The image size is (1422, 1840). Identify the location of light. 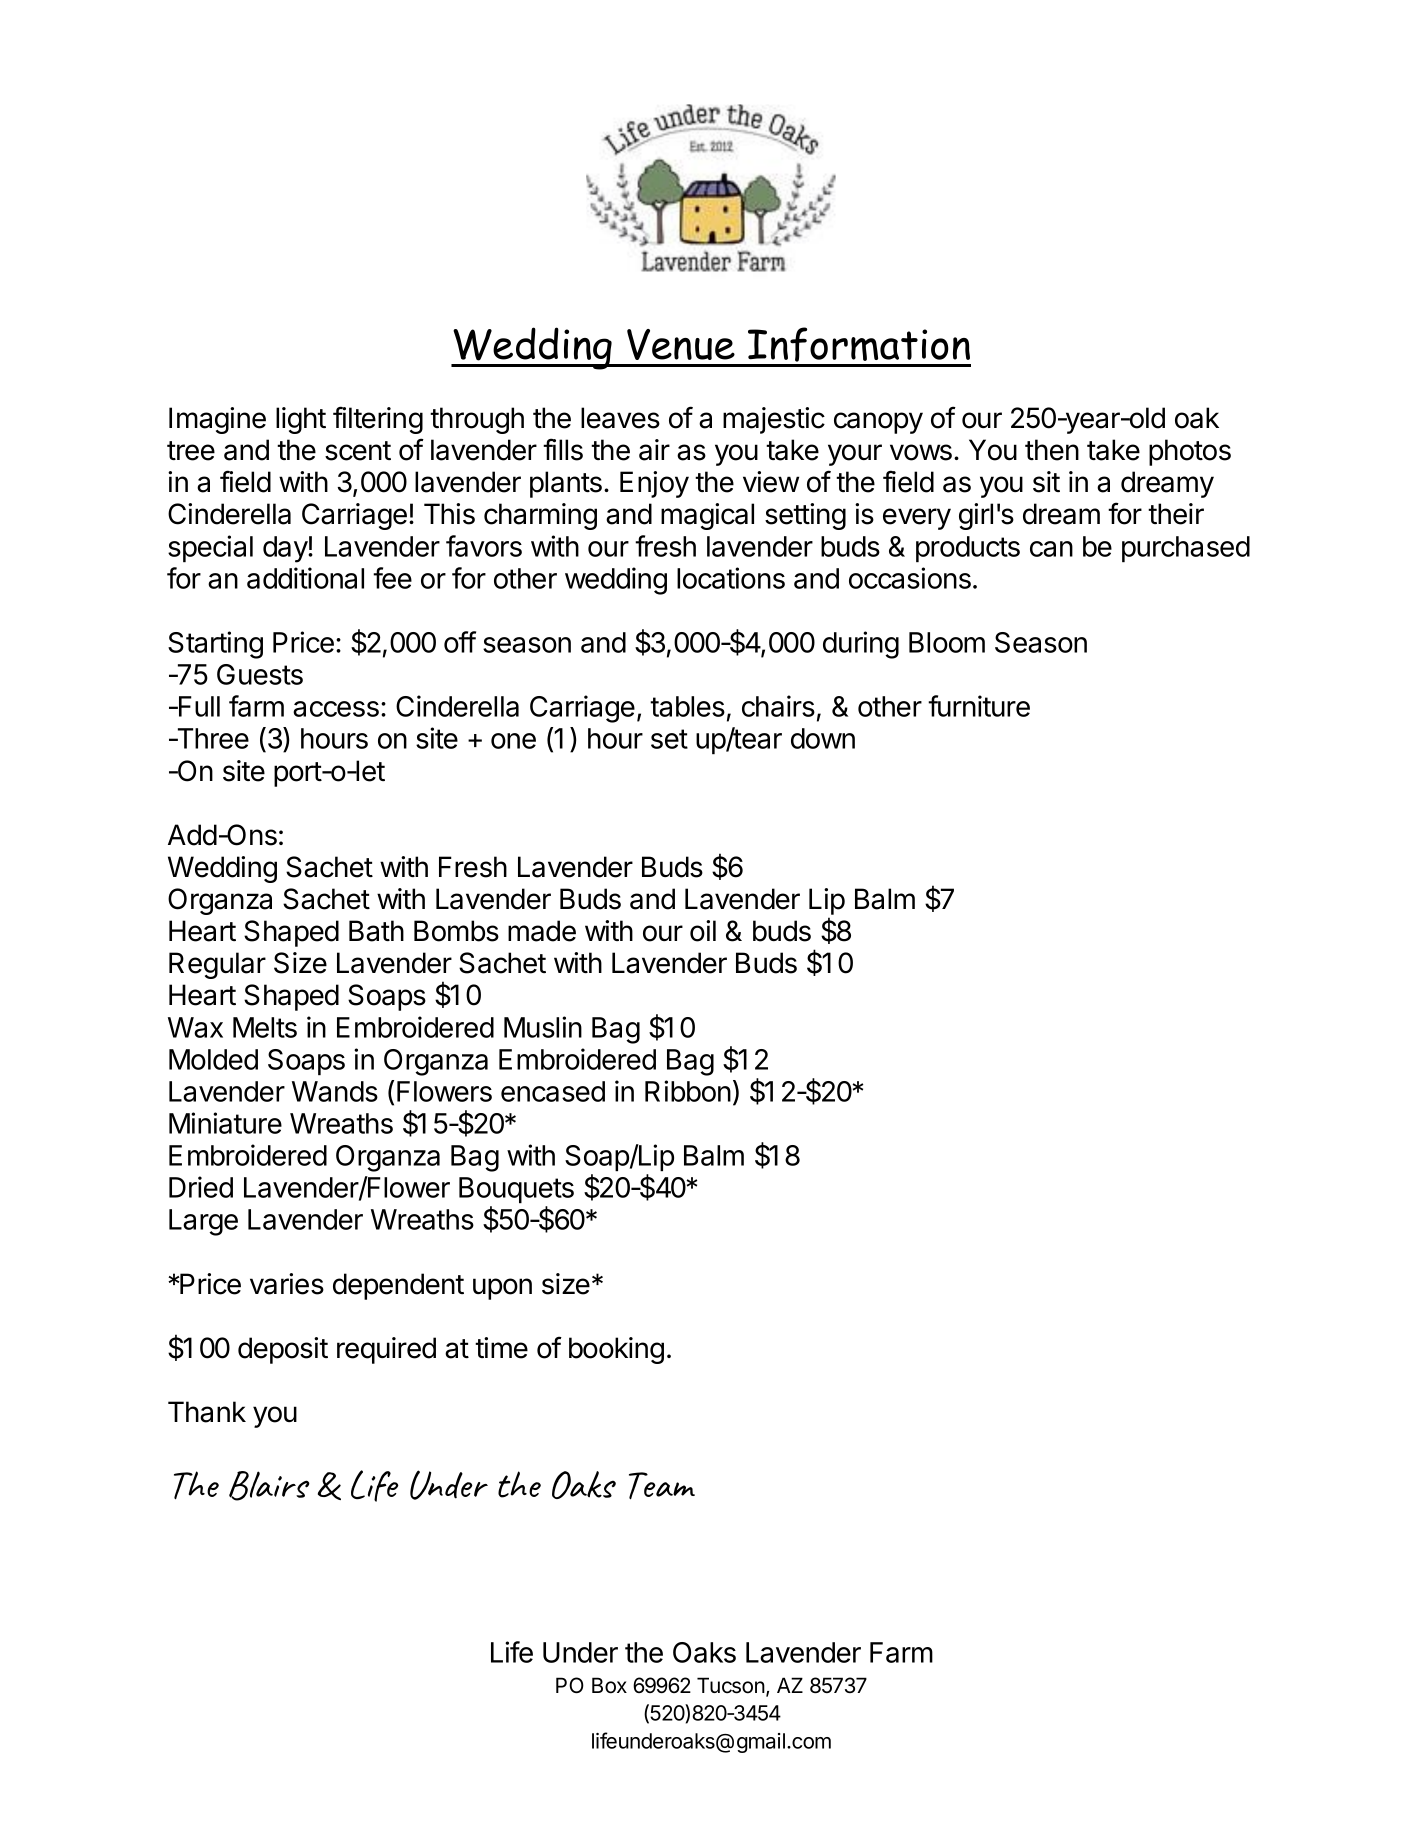
(301, 420).
